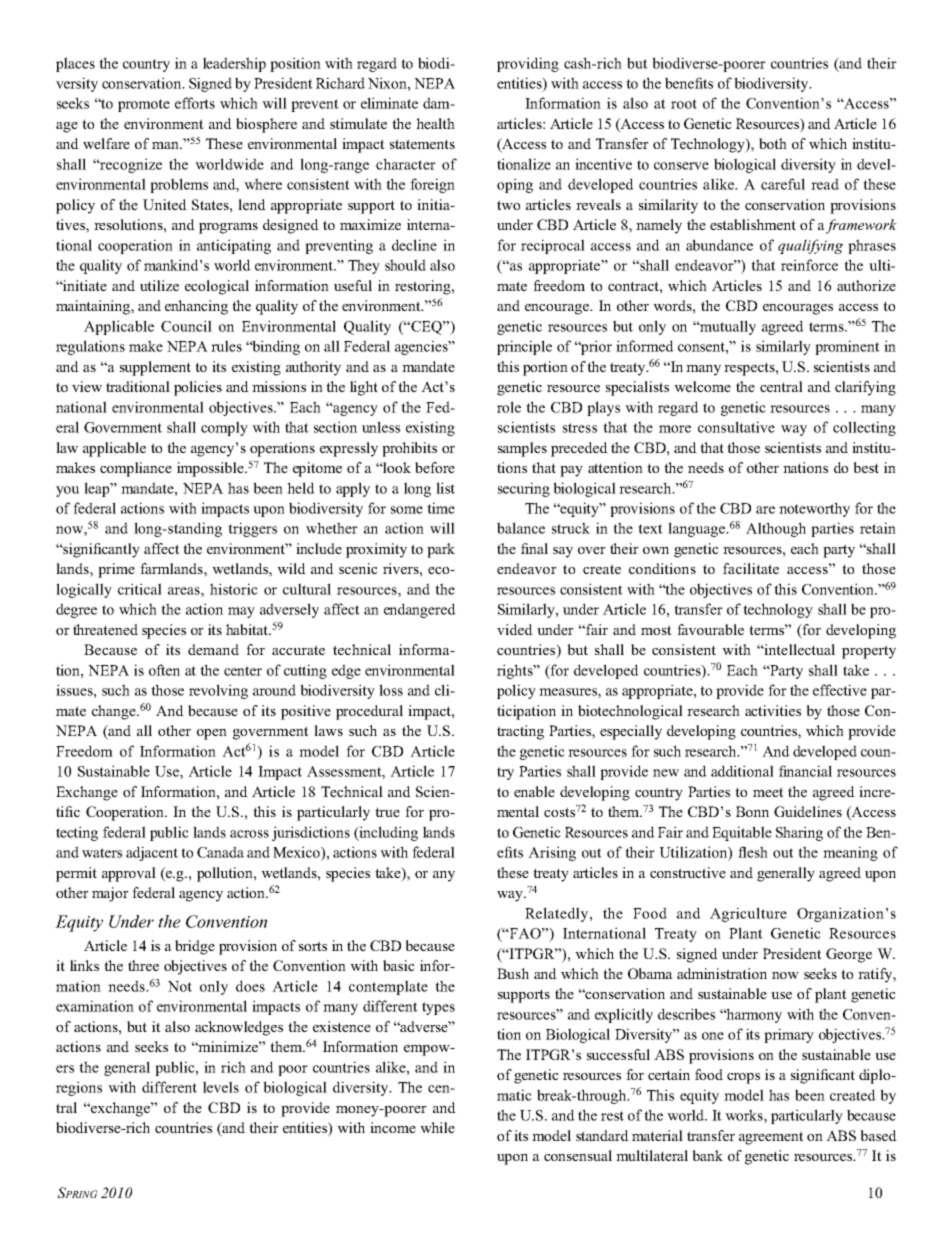 The image size is (952, 1233). What do you see at coordinates (144, 105) in the image?
I see `promote` at bounding box center [144, 105].
